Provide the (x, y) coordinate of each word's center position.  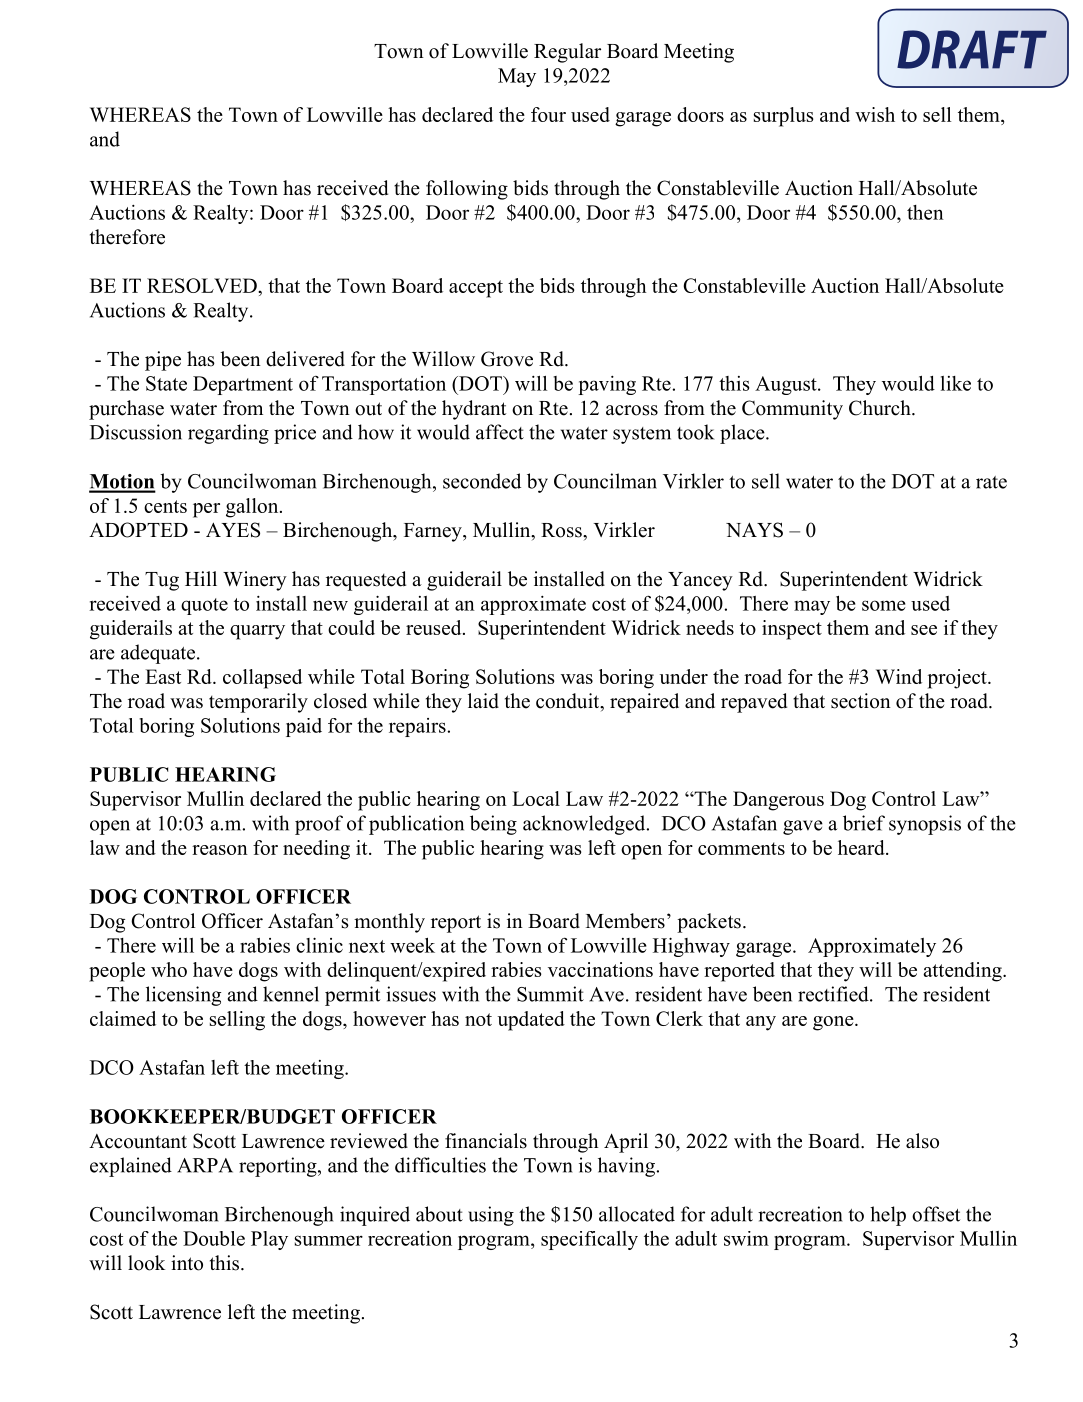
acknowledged (585, 825)
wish (875, 114)
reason (220, 850)
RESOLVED (203, 285)
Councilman (605, 481)
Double (214, 1238)
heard (862, 847)
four (548, 114)
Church (881, 408)
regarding (228, 434)
